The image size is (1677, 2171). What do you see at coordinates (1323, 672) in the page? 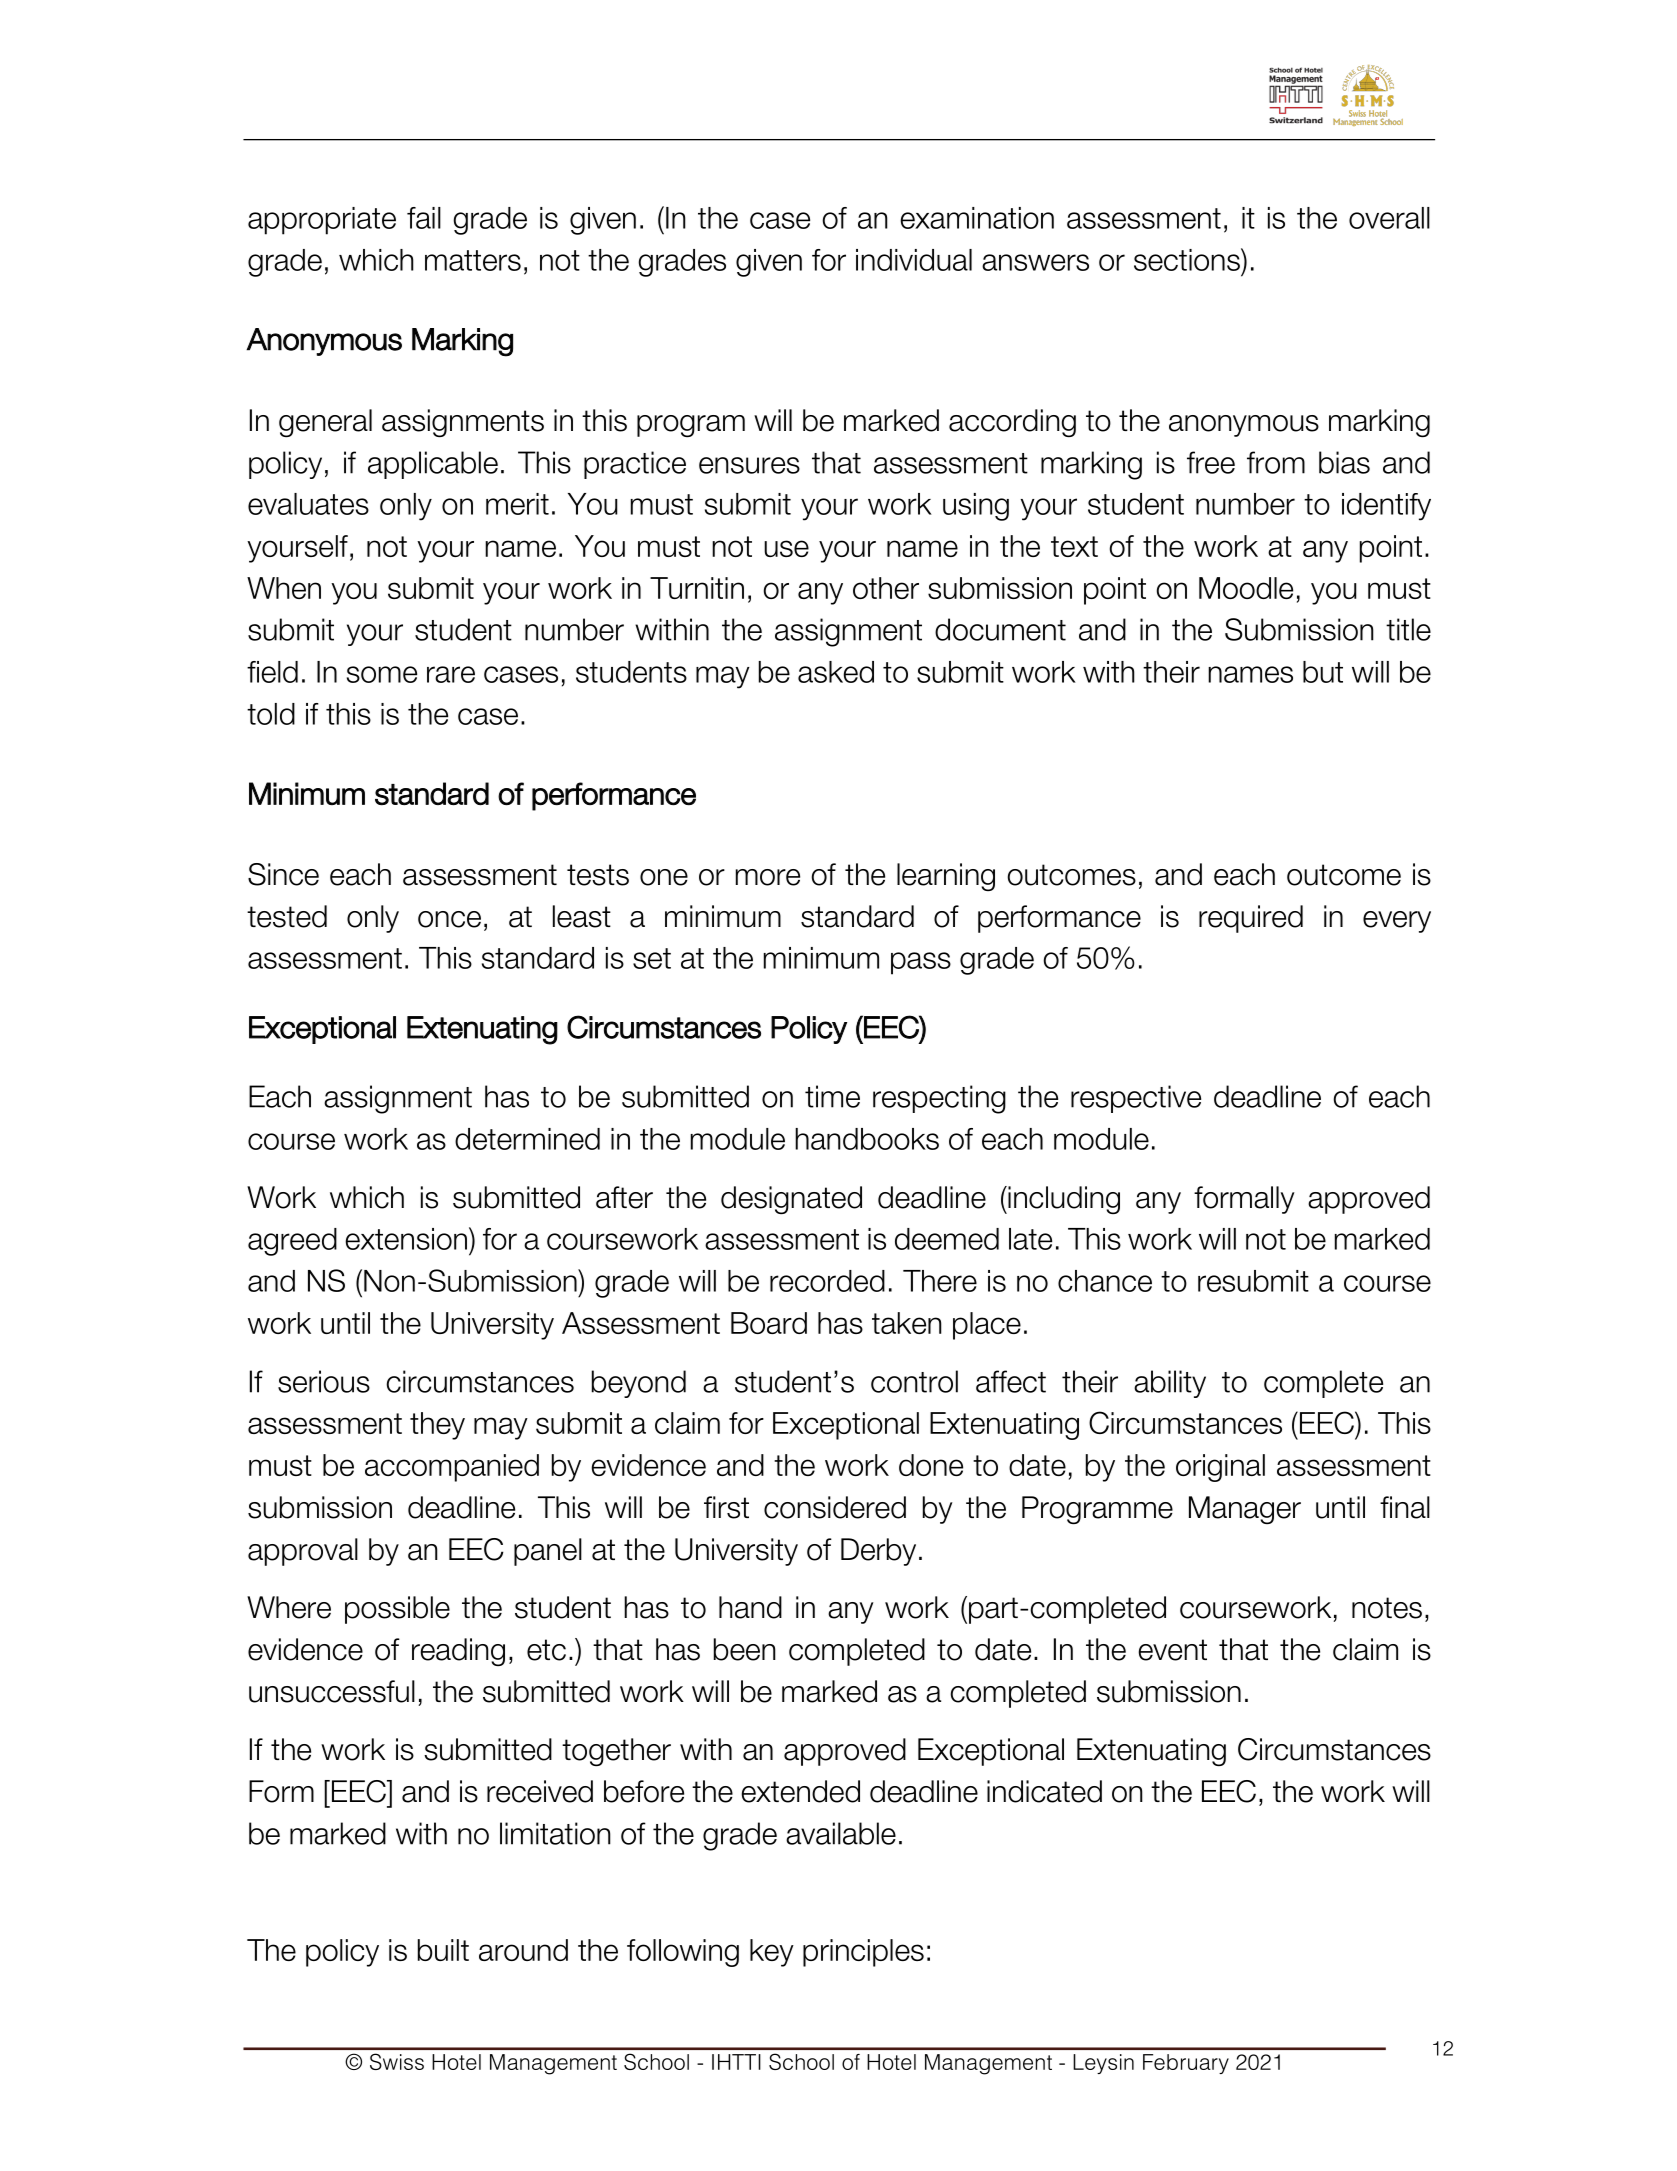
I see `but` at bounding box center [1323, 672].
